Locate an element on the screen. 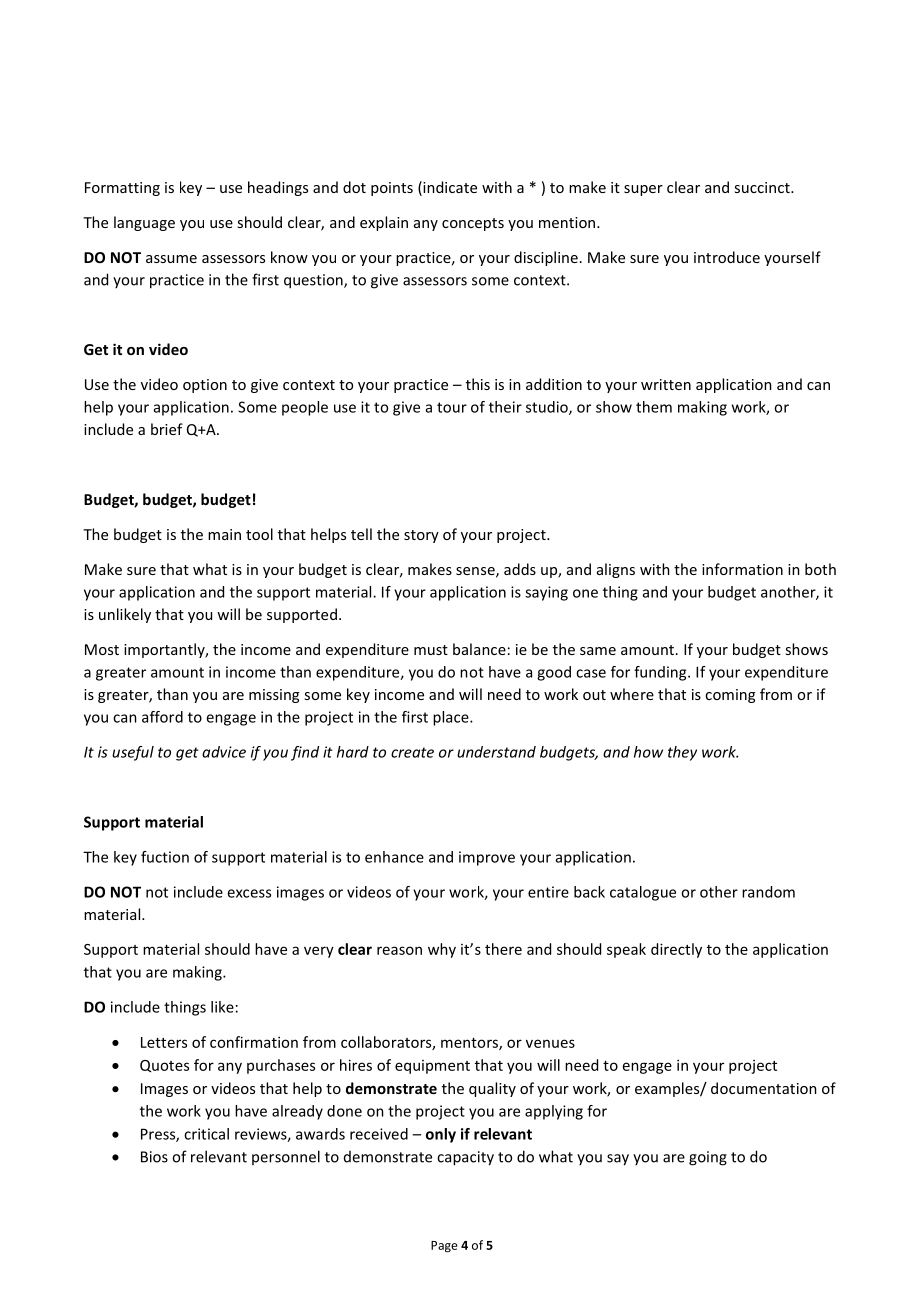 The height and width of the screenshot is (1308, 924). brief is located at coordinates (167, 429).
